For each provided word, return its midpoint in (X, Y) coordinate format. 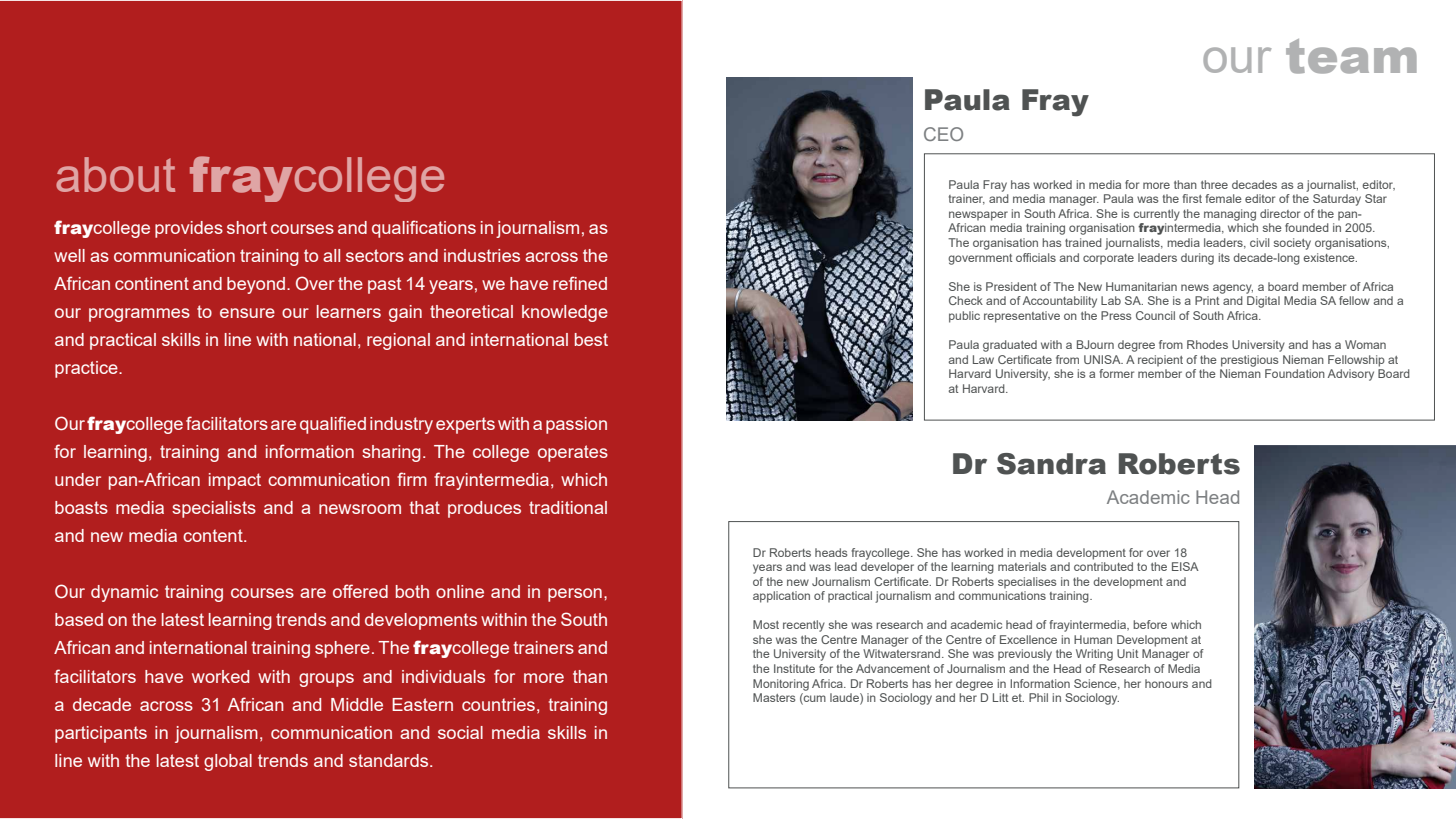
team (1351, 56)
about (115, 174)
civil (1259, 242)
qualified (333, 425)
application (781, 597)
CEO (943, 134)
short (247, 227)
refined (580, 283)
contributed (1103, 566)
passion (576, 425)
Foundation (1295, 373)
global (228, 762)
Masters (774, 697)
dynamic (124, 593)
